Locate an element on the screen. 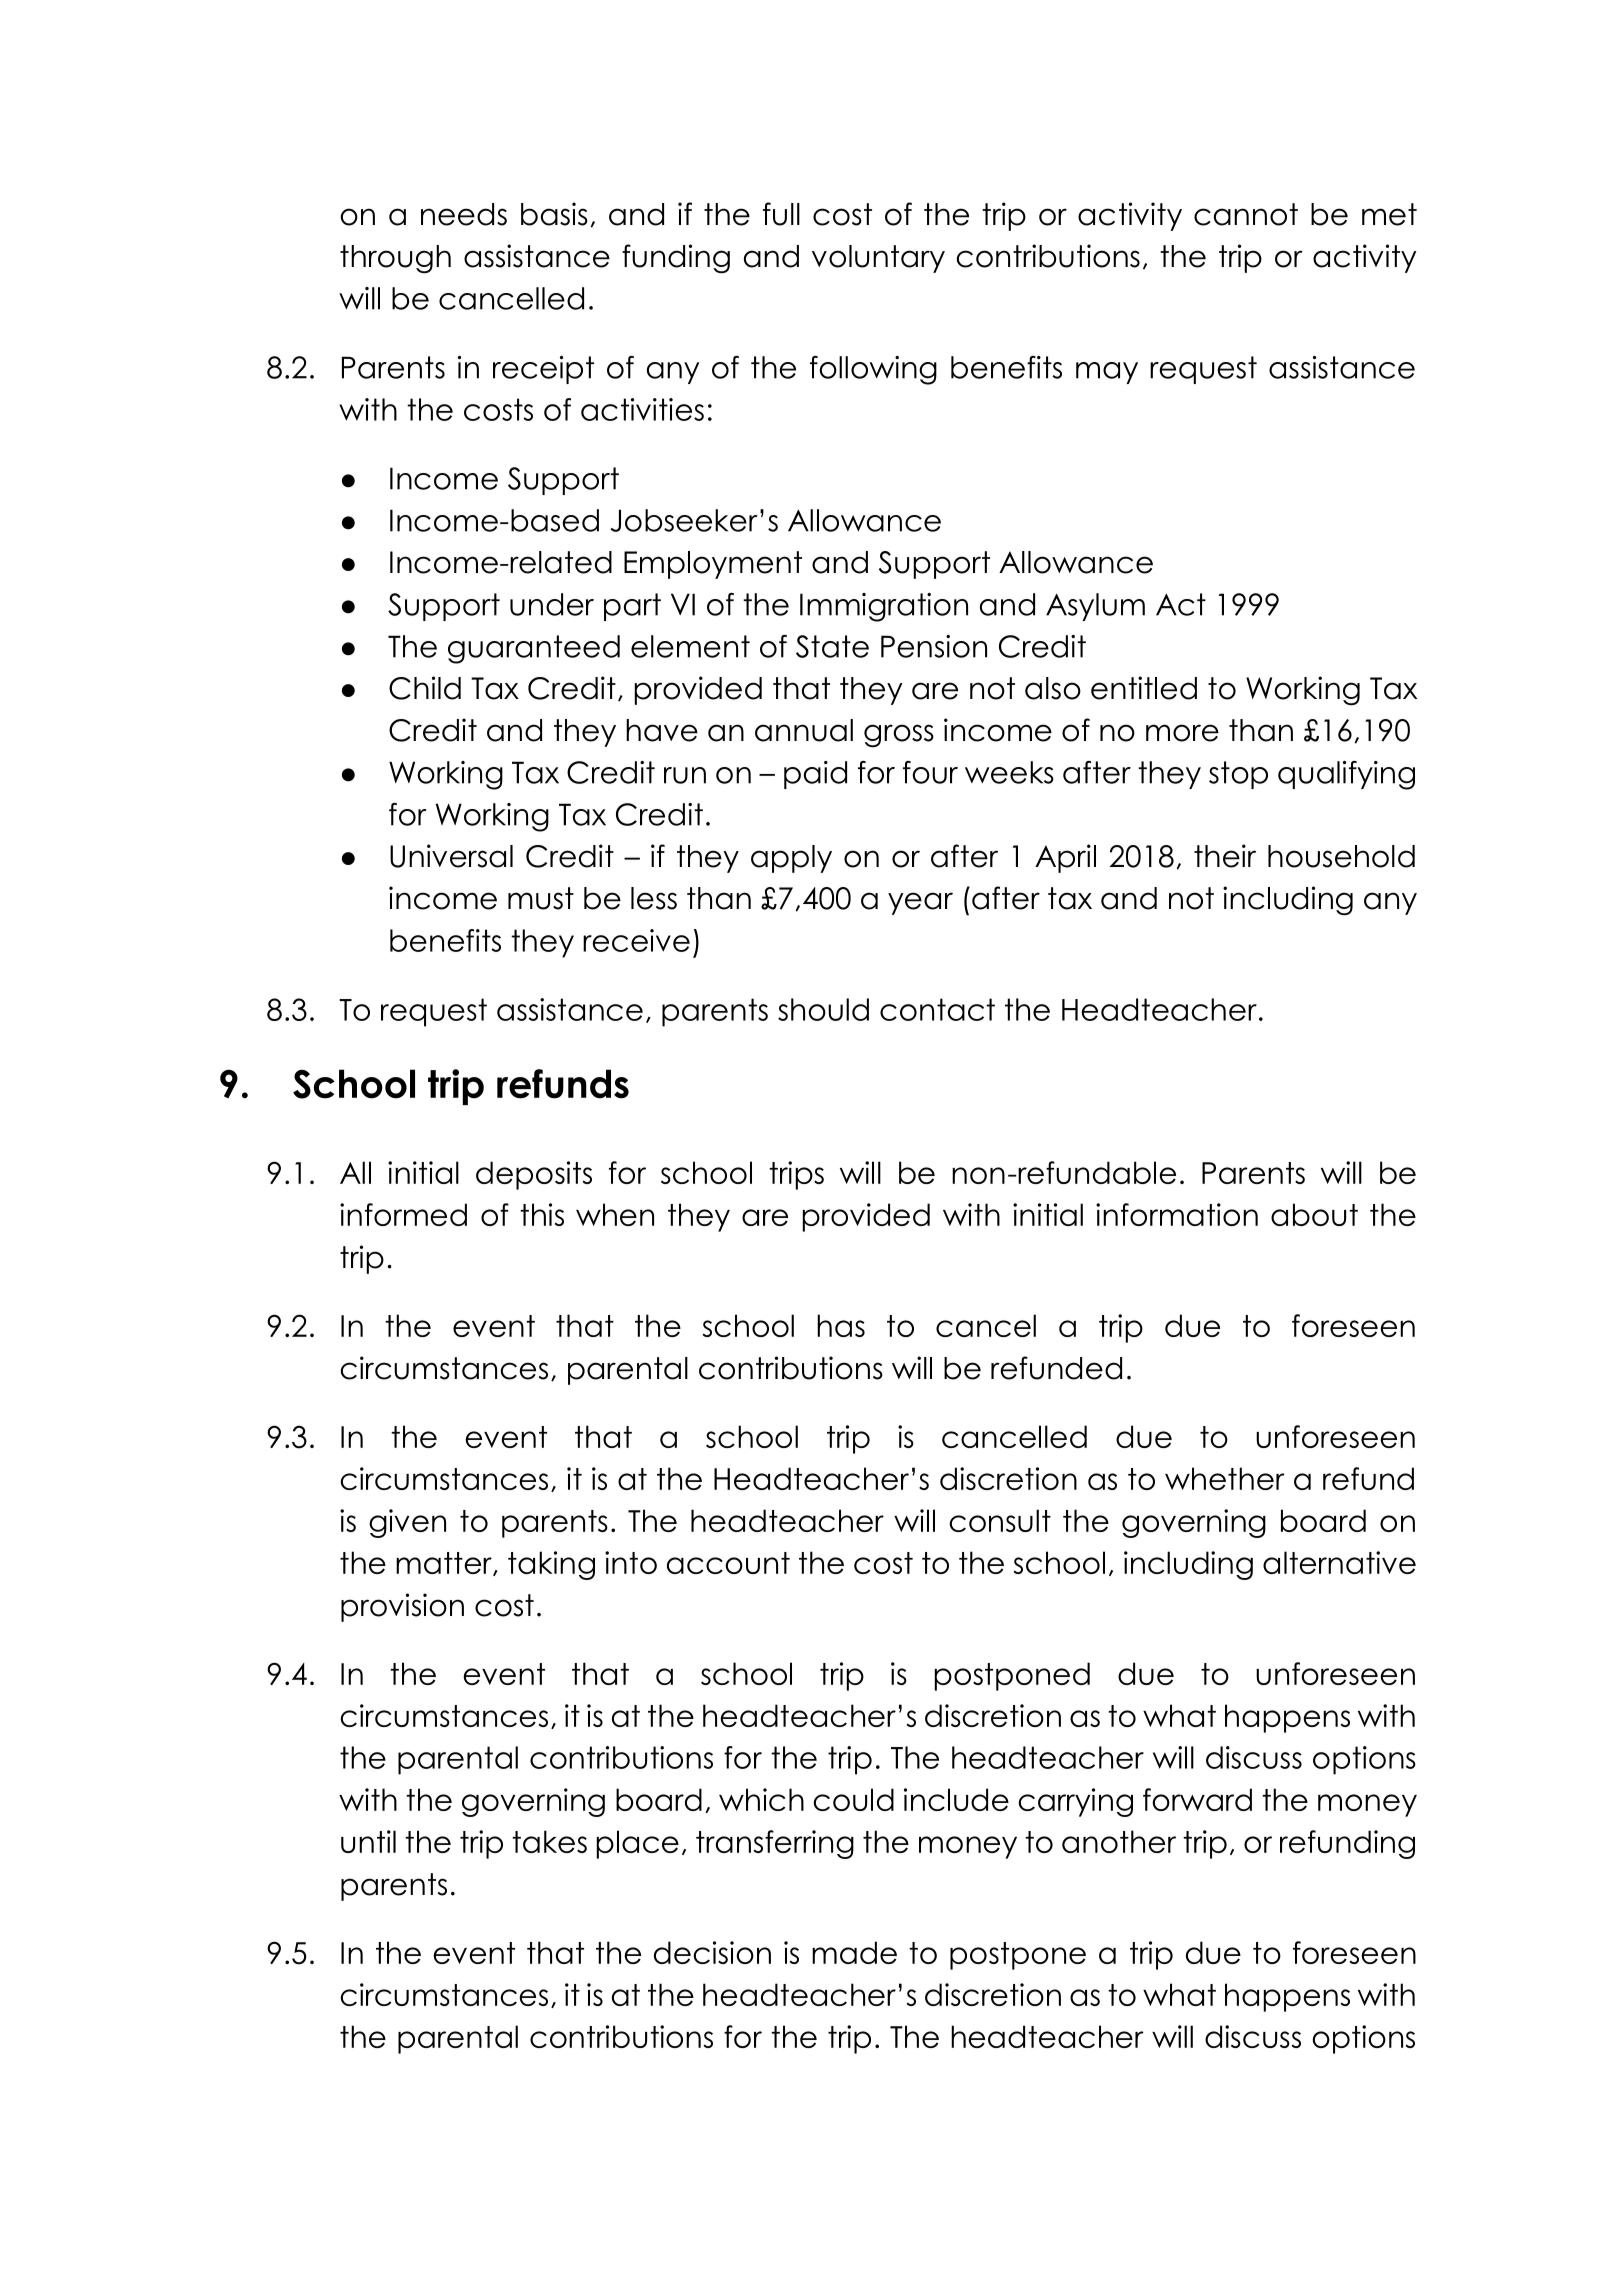  forward is located at coordinates (1197, 1799).
